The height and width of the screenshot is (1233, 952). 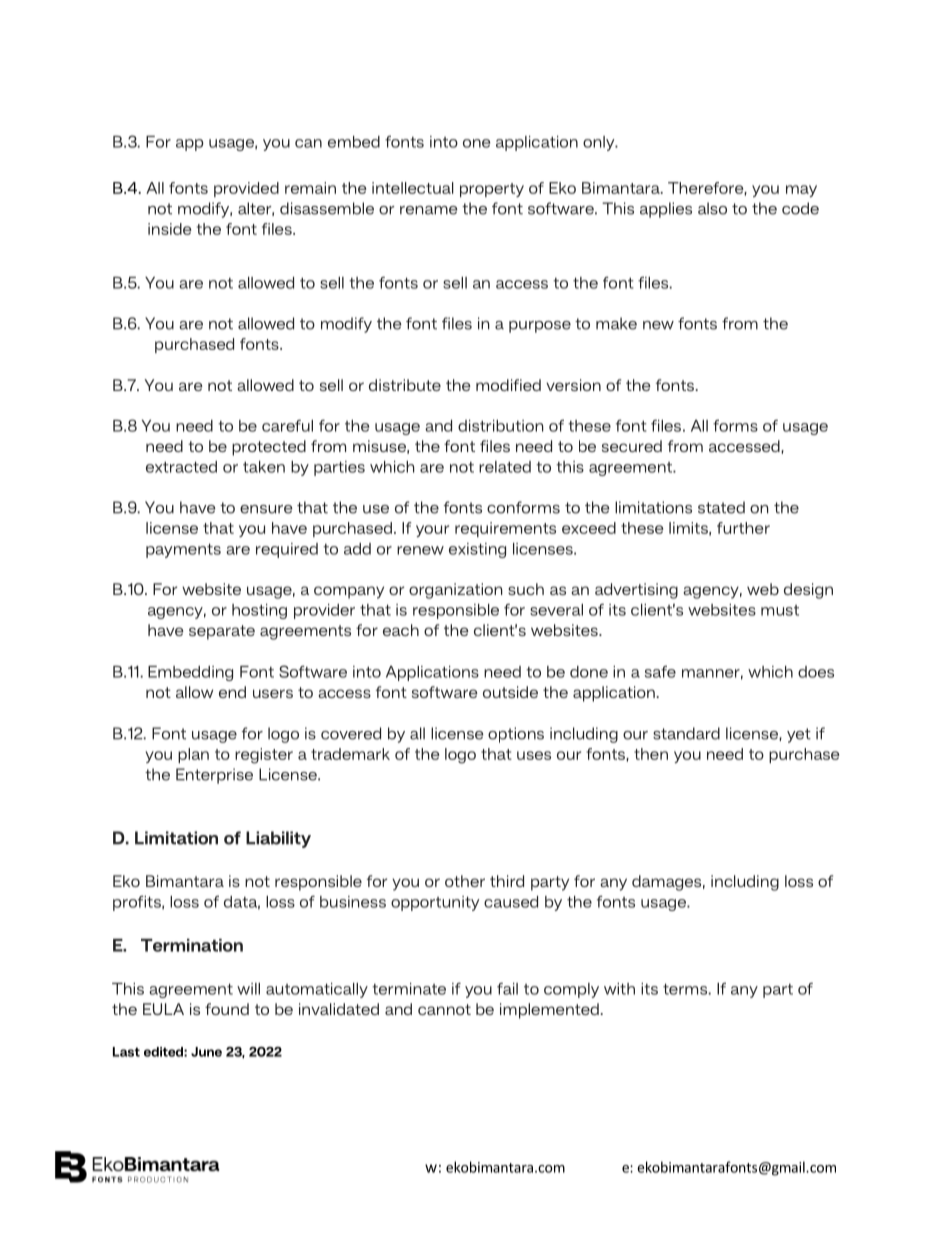 I want to click on with, so click(x=619, y=989).
